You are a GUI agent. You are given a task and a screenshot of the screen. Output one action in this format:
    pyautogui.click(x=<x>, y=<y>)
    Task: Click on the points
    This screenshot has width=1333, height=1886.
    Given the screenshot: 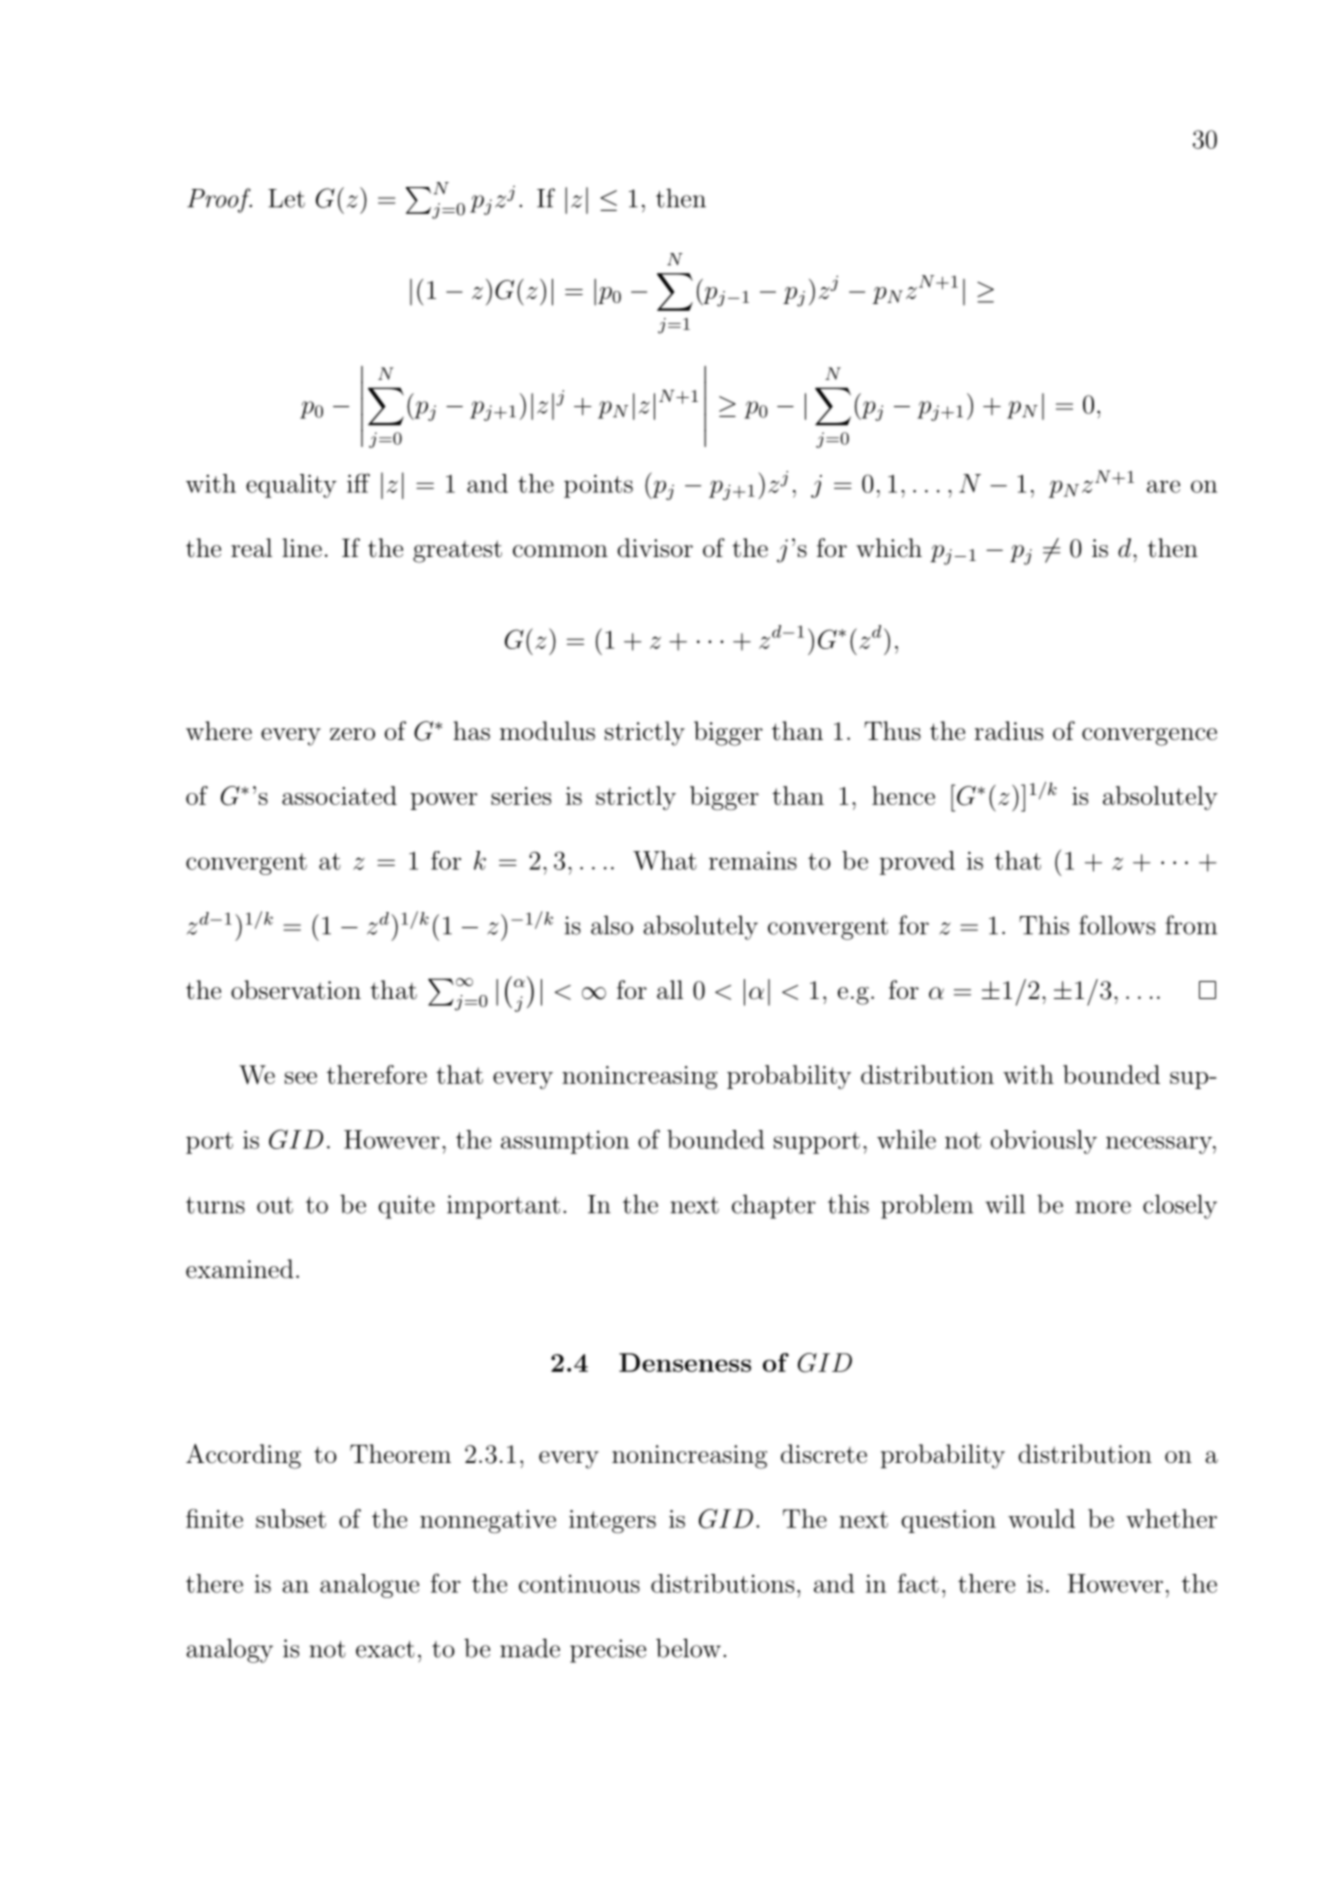 What is the action you would take?
    pyautogui.click(x=598, y=486)
